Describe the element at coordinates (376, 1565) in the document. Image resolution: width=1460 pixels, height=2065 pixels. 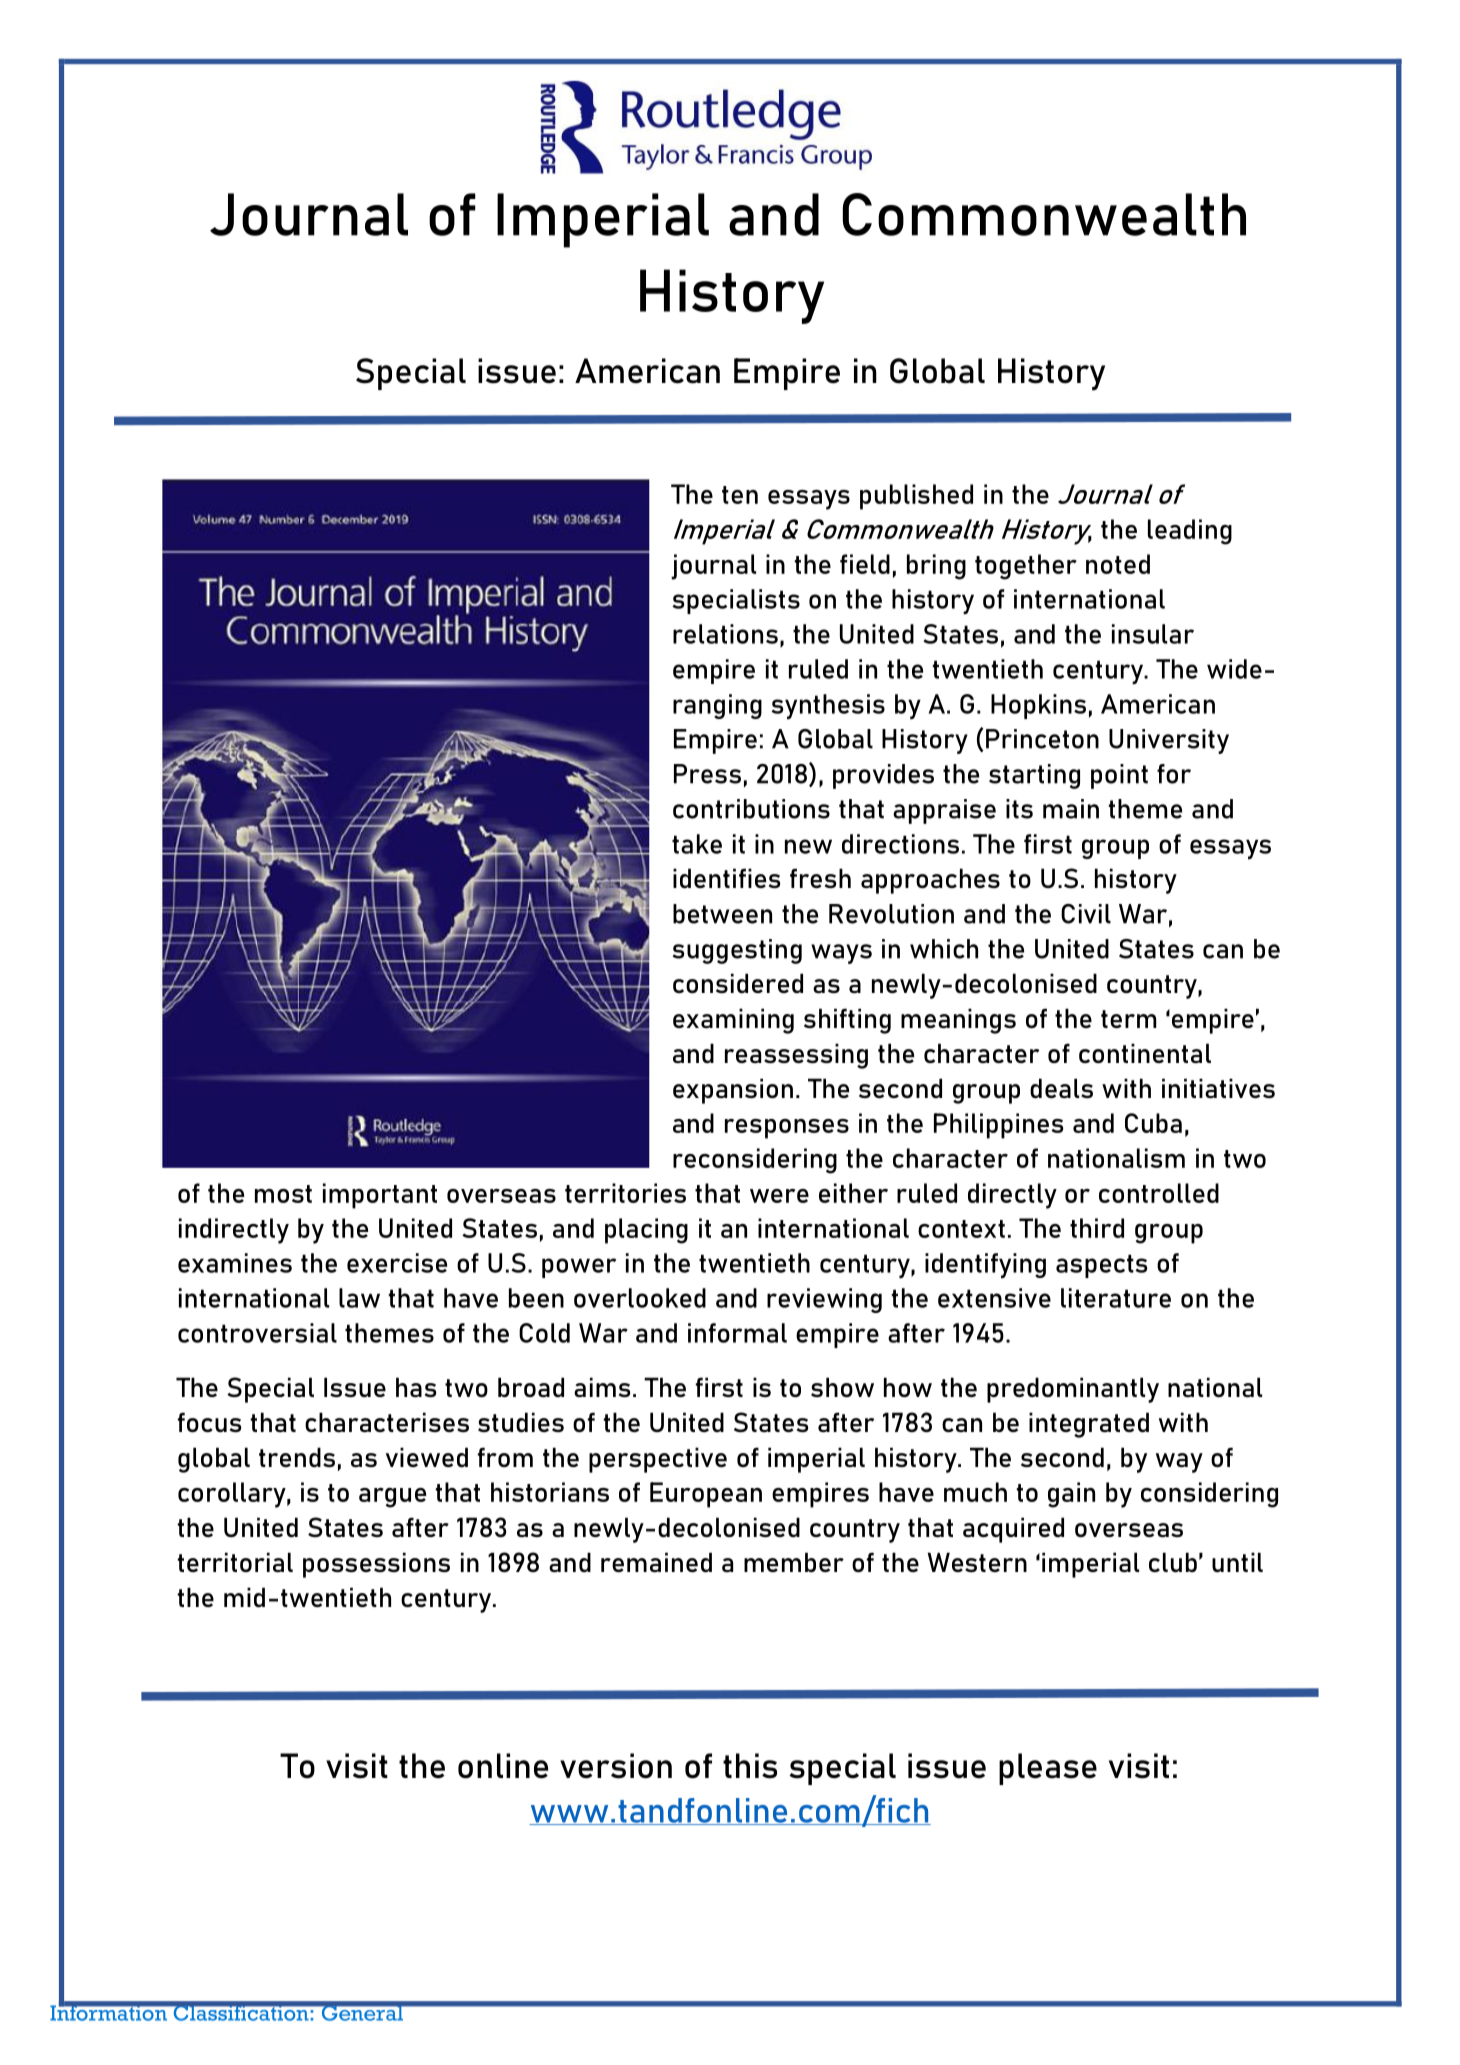
I see `possessions` at that location.
